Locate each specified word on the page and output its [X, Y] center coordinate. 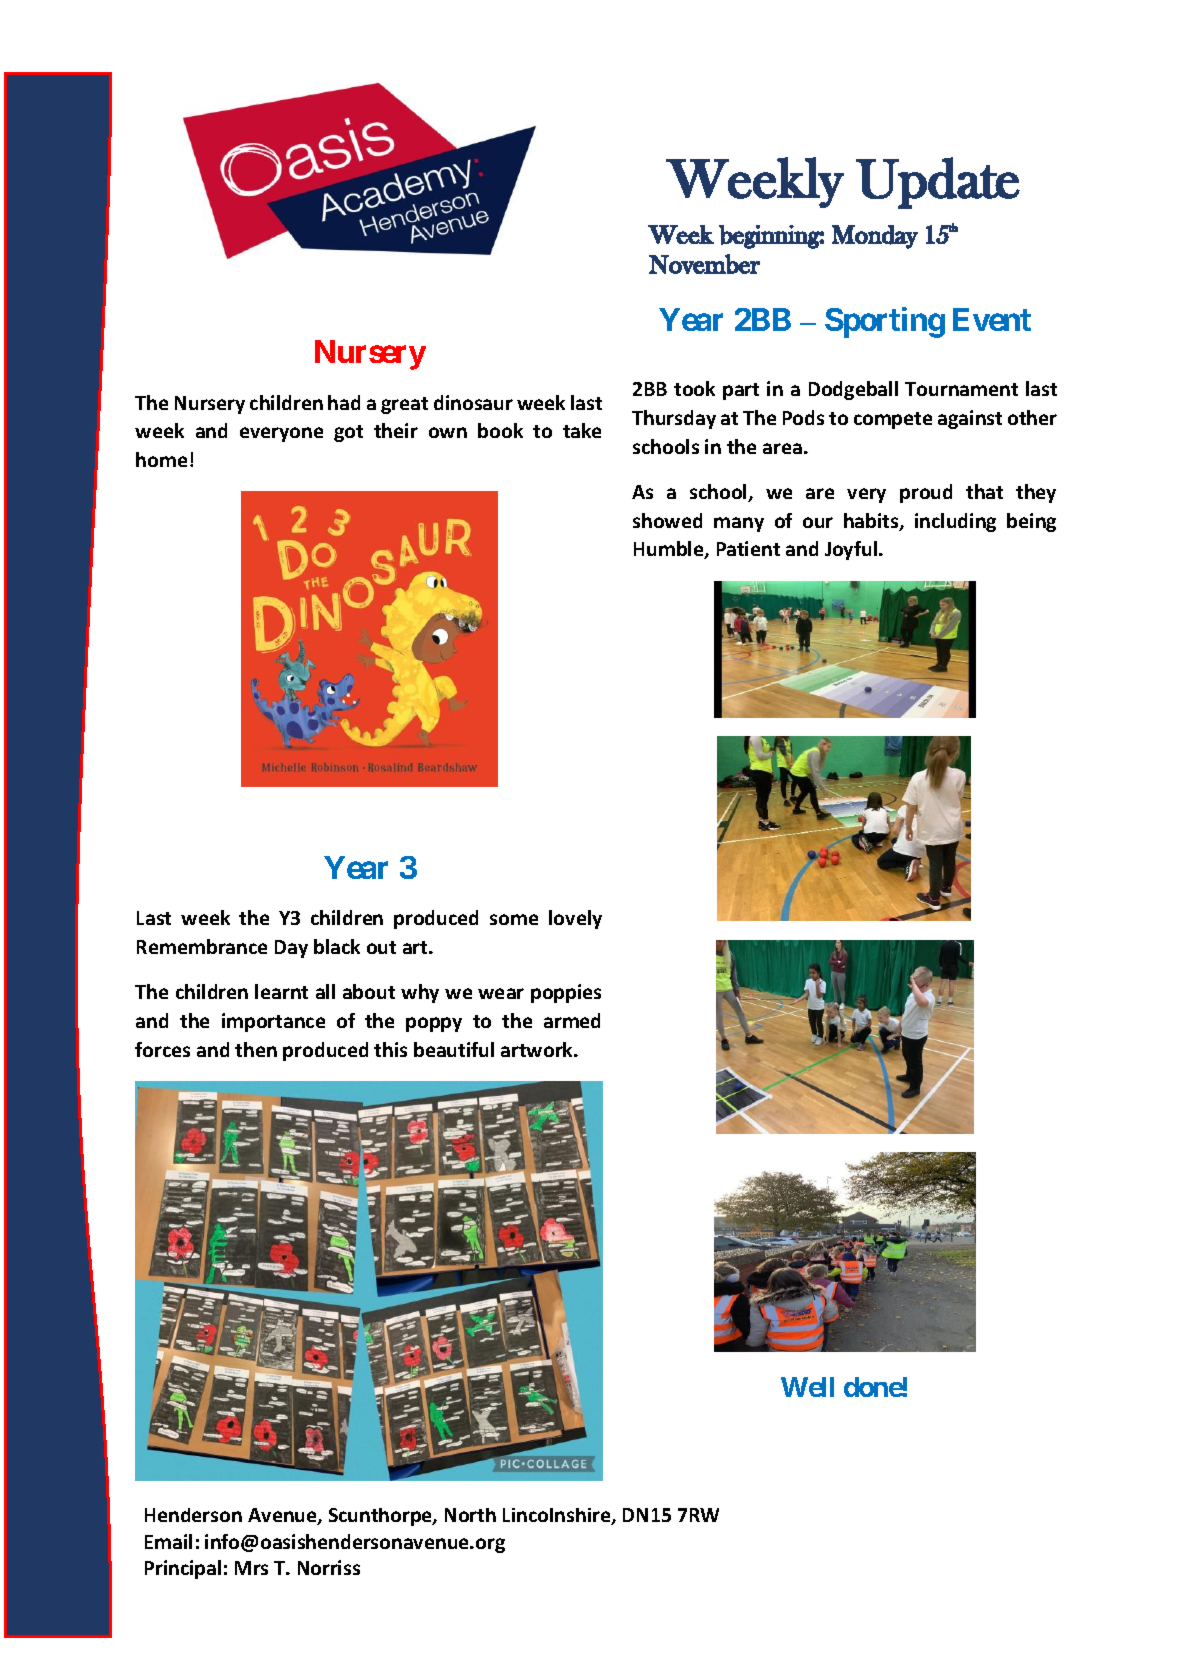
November [704, 264]
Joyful [852, 550]
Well [807, 1387]
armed [572, 1020]
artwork [538, 1049]
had [344, 402]
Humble [670, 550]
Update [938, 183]
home [161, 459]
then [256, 1049]
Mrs [251, 1568]
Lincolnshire [558, 1516]
